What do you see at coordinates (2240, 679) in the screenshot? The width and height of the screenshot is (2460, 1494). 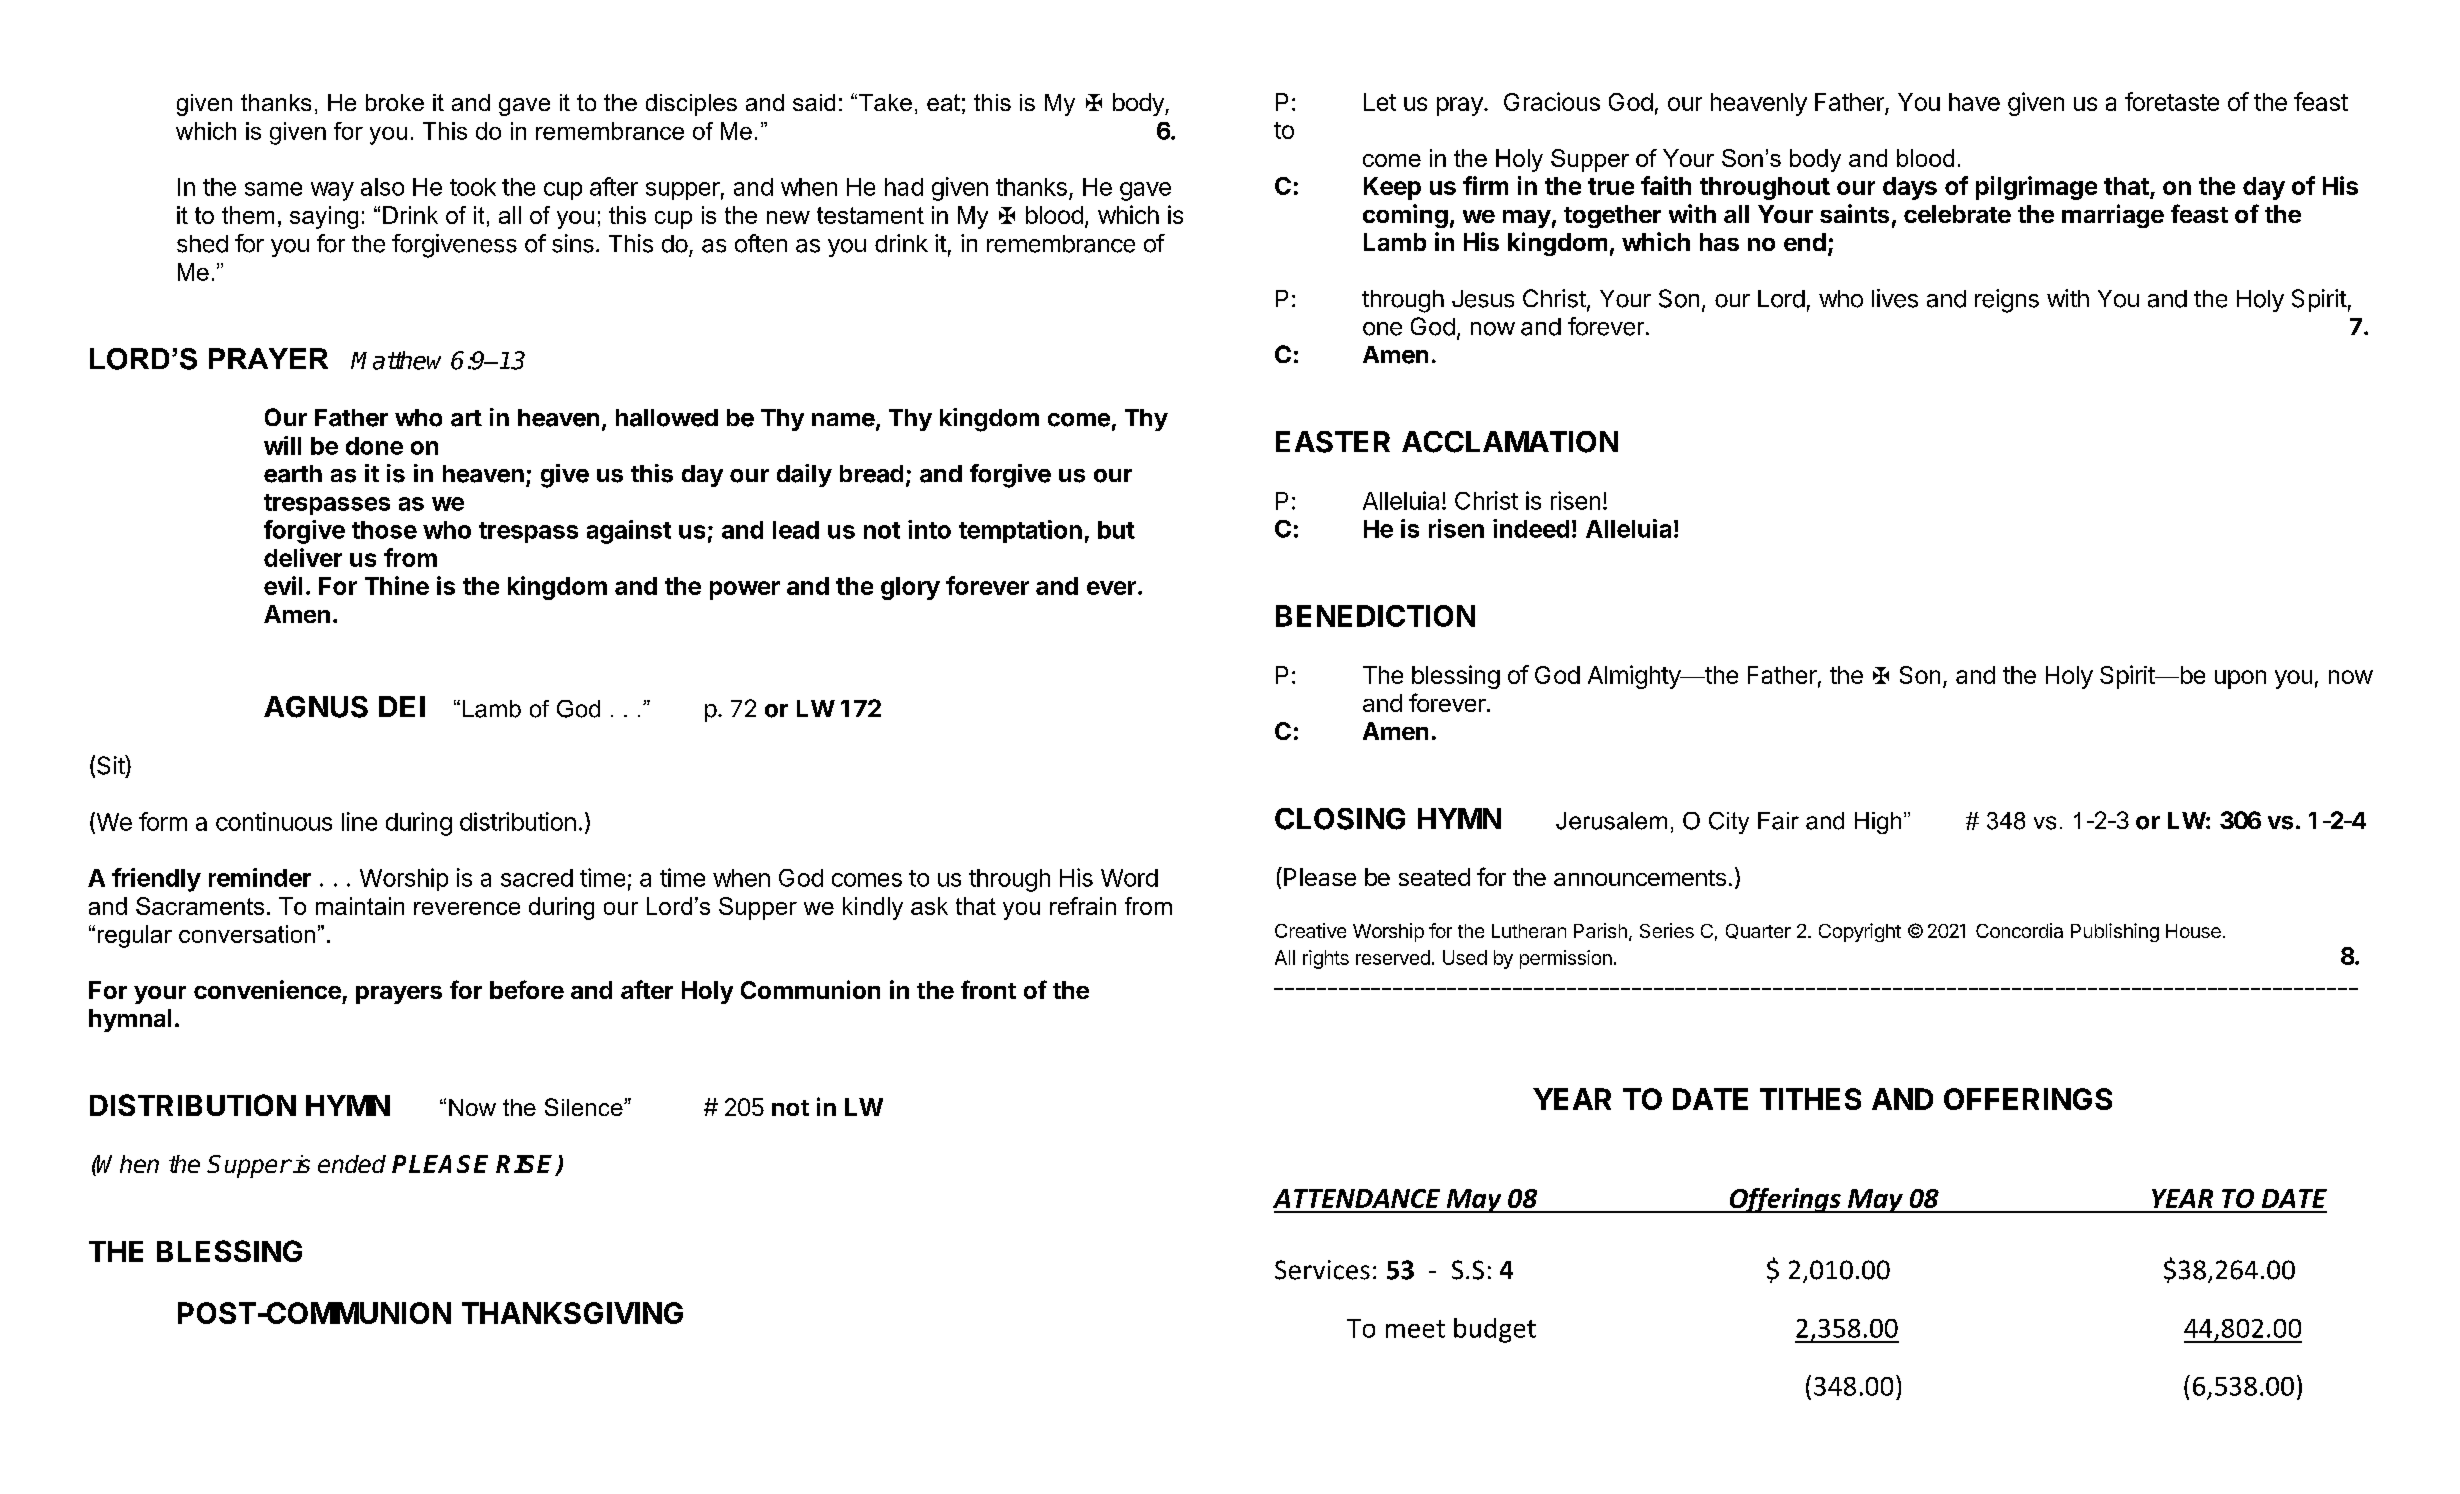 I see `upon` at bounding box center [2240, 679].
